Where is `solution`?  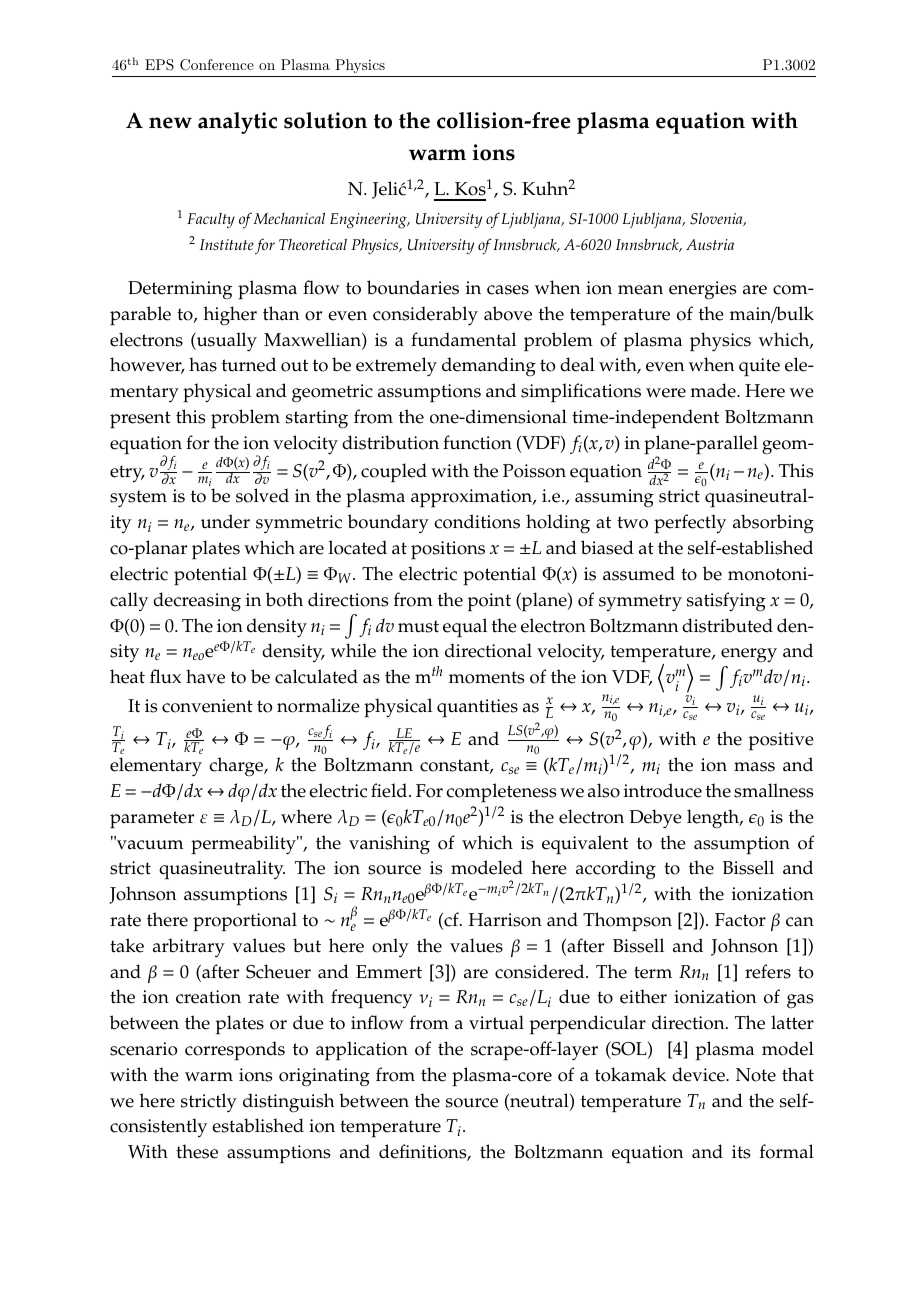 solution is located at coordinates (325, 120).
